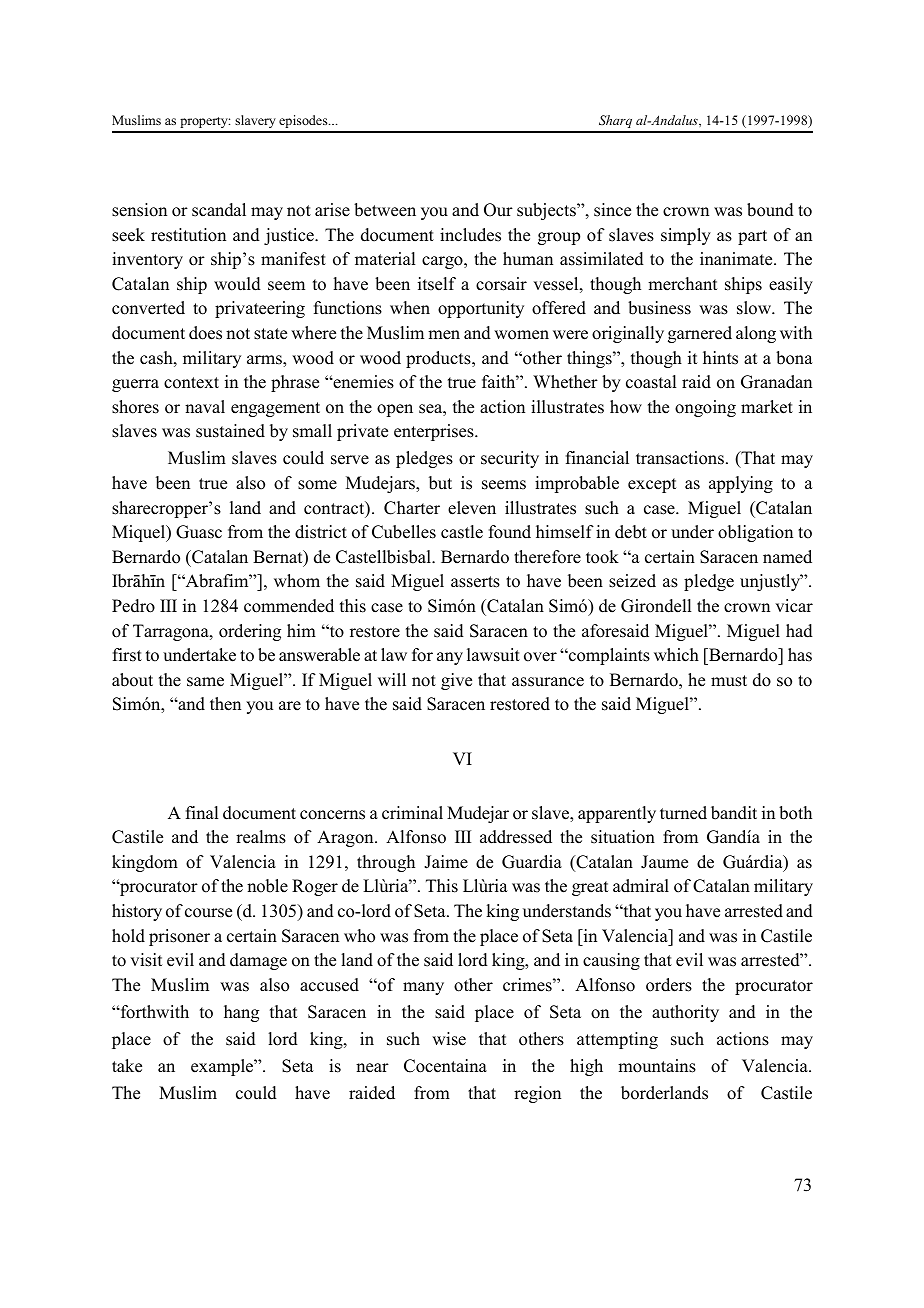  What do you see at coordinates (261, 837) in the image?
I see `realms` at bounding box center [261, 837].
